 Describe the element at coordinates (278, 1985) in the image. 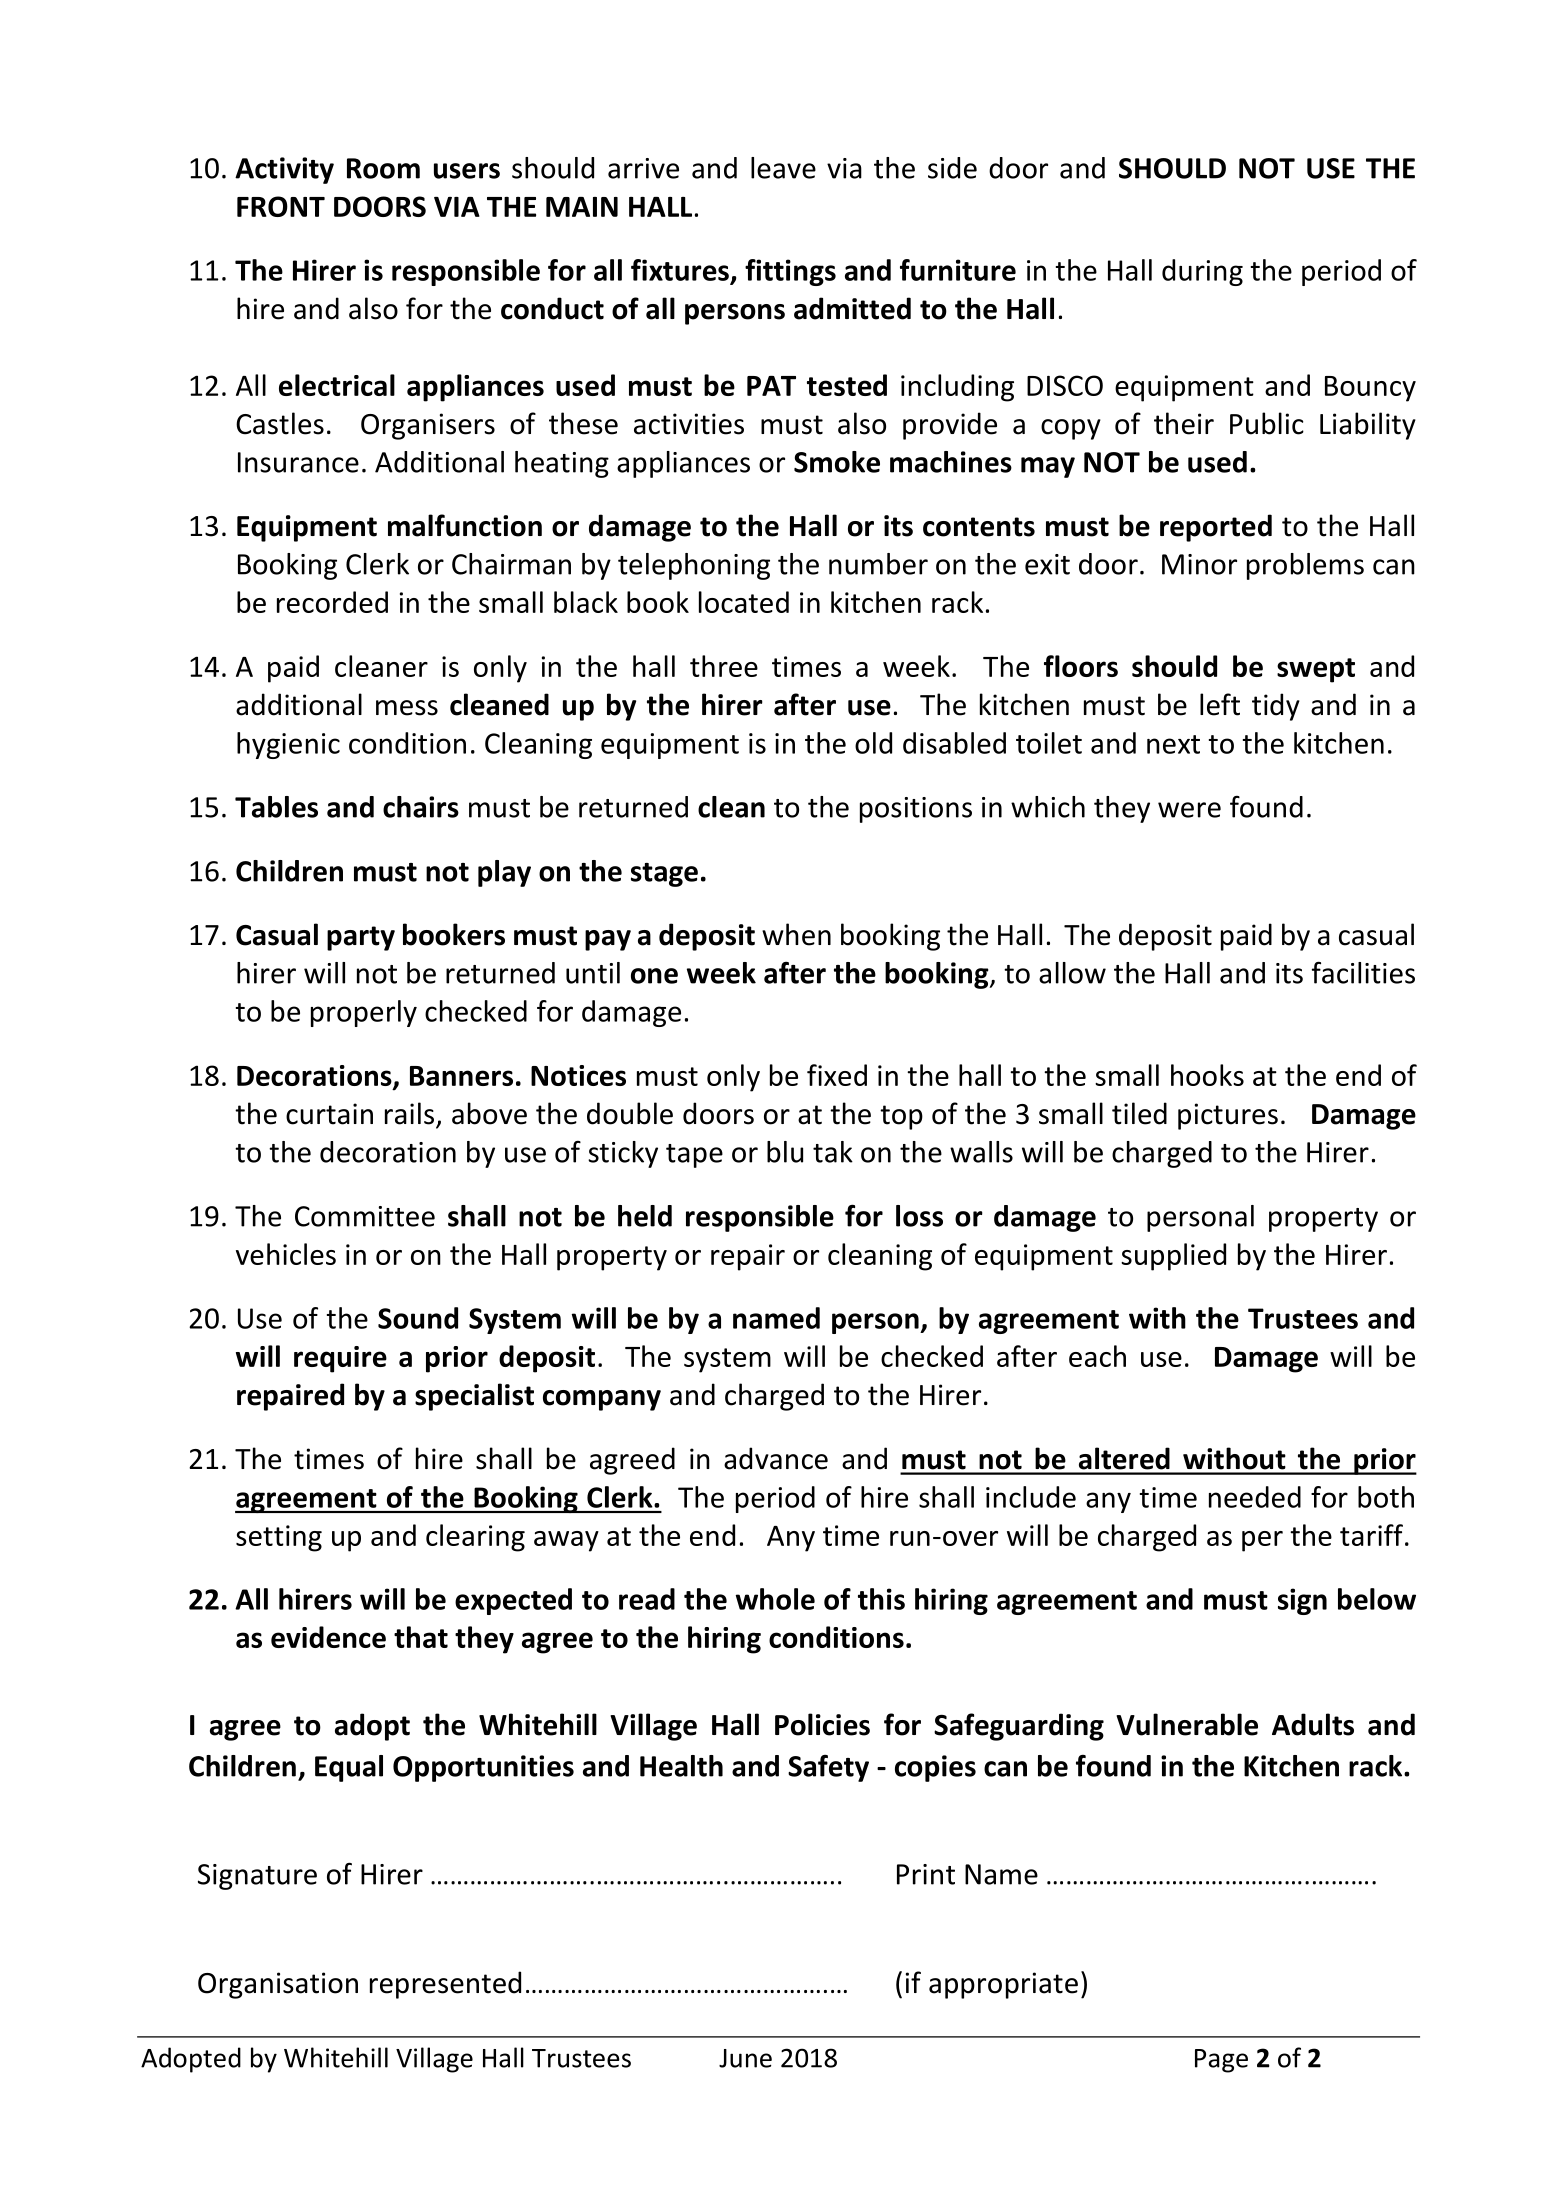

I see `Organisation` at that location.
